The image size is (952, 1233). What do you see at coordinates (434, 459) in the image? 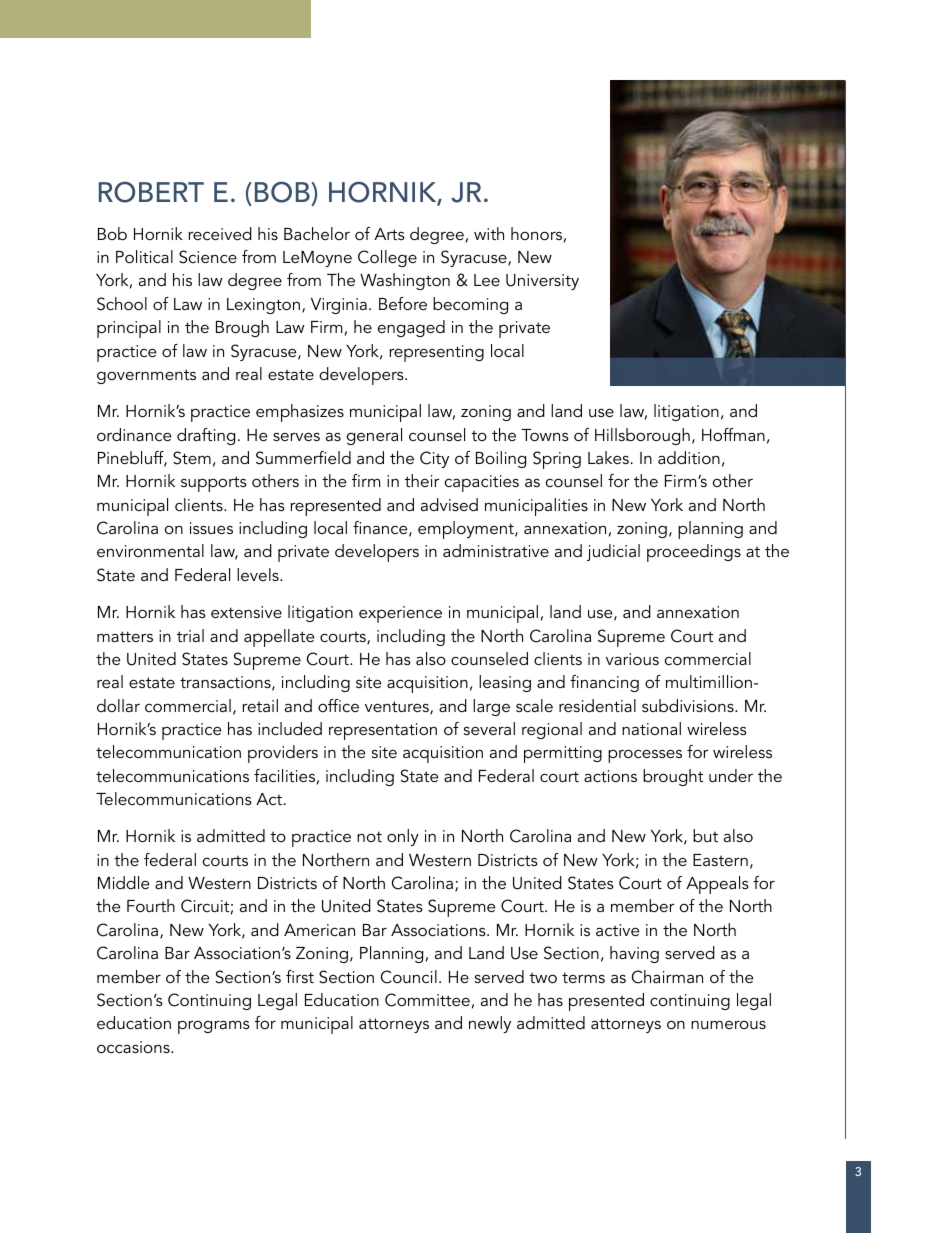
I see `City` at bounding box center [434, 459].
